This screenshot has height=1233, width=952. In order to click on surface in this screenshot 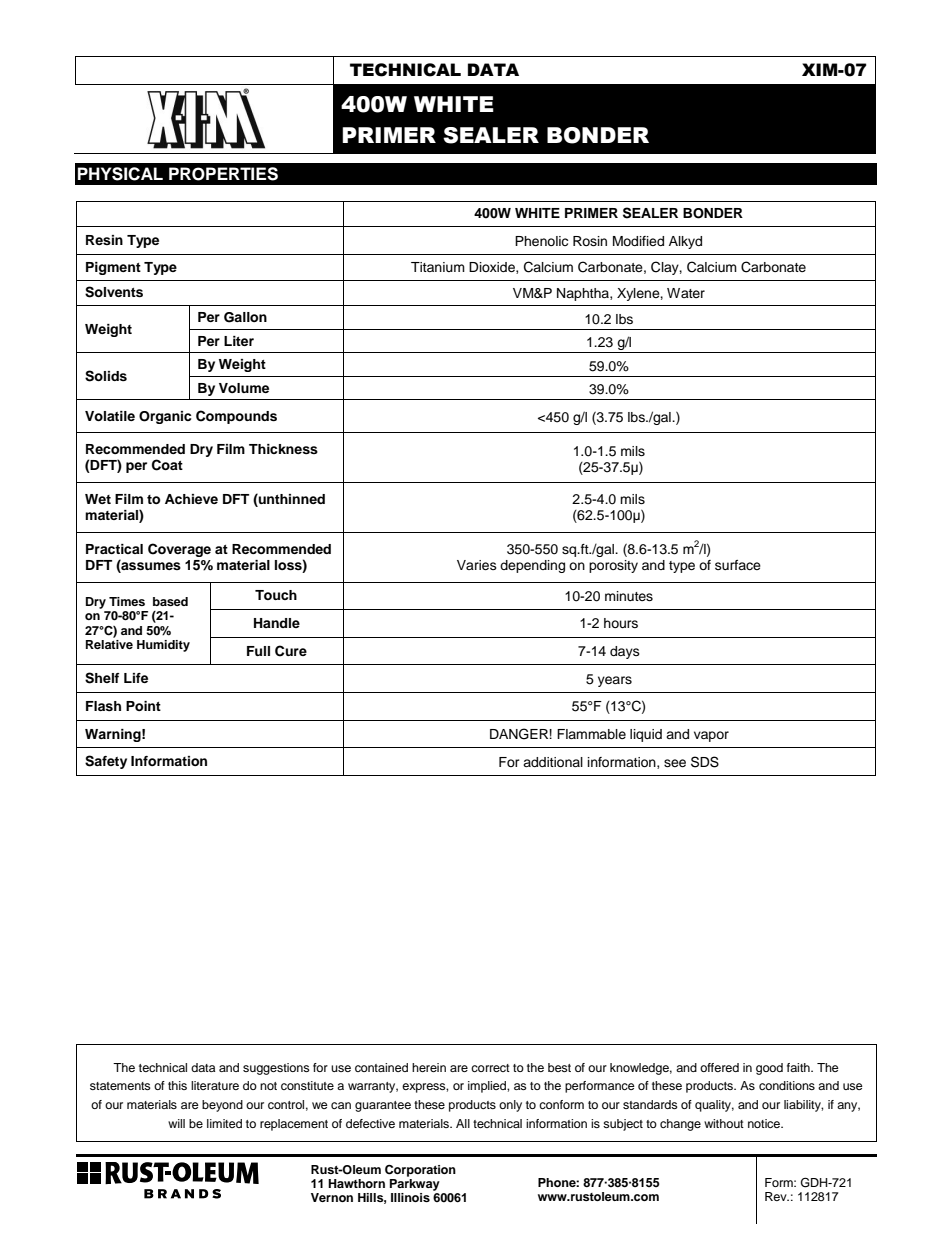, I will do `click(738, 565)`.
